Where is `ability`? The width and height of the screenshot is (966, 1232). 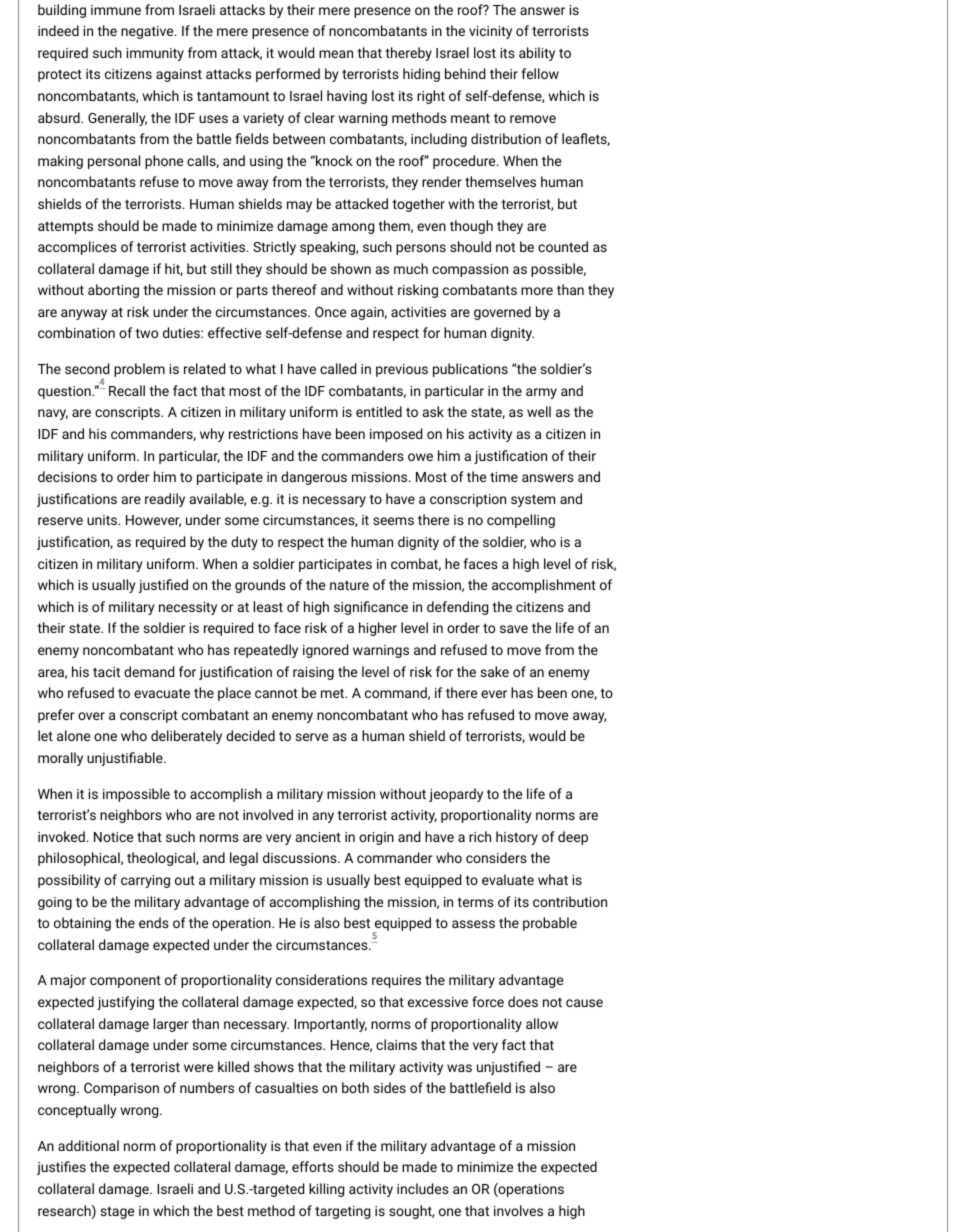
ability is located at coordinates (537, 54).
